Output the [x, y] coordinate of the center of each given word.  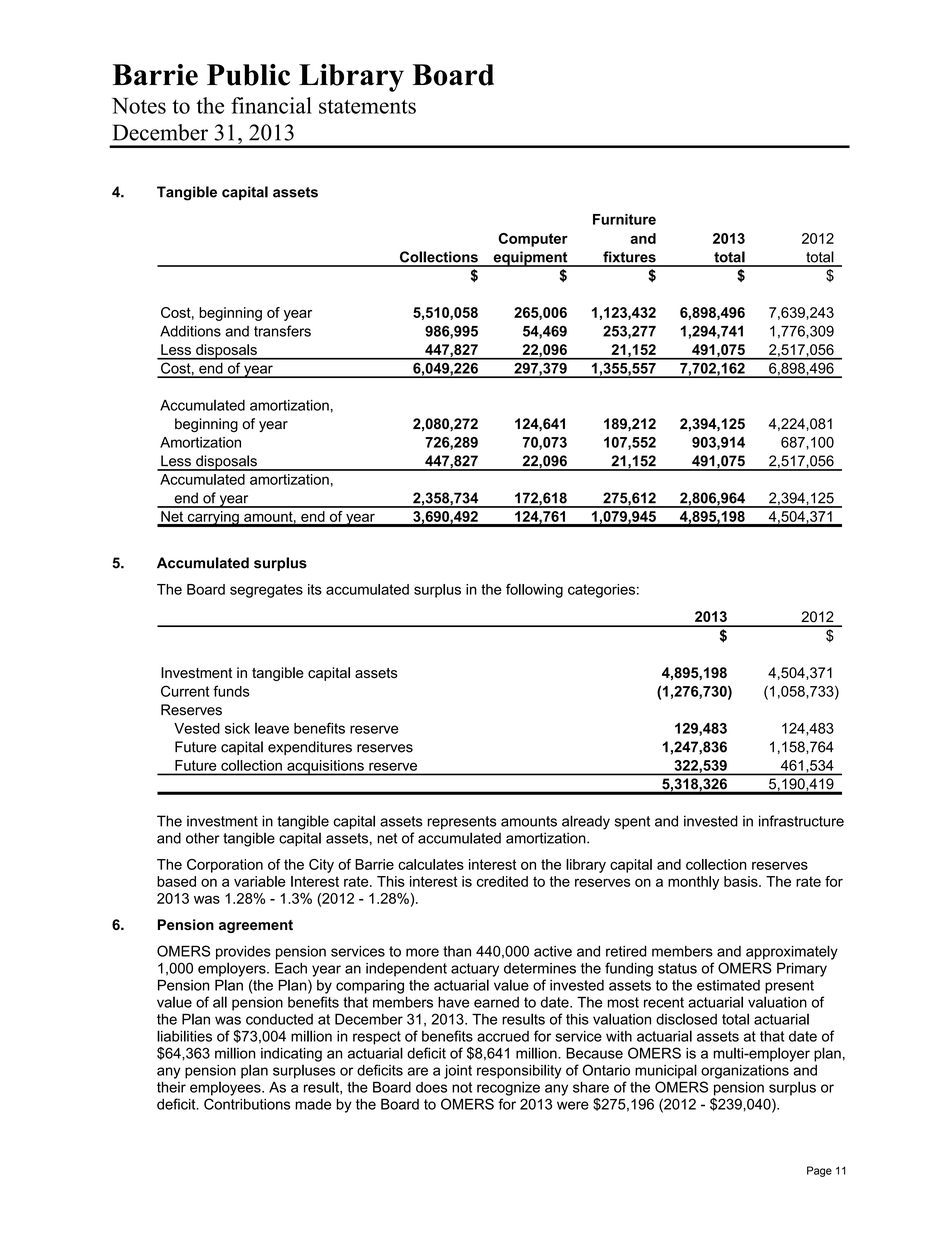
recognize [508, 1089]
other [203, 838]
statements [367, 106]
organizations [745, 1072]
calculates [431, 864]
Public [248, 75]
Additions [190, 331]
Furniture [624, 219]
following [534, 590]
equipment [530, 259]
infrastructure [801, 821]
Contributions [247, 1104]
